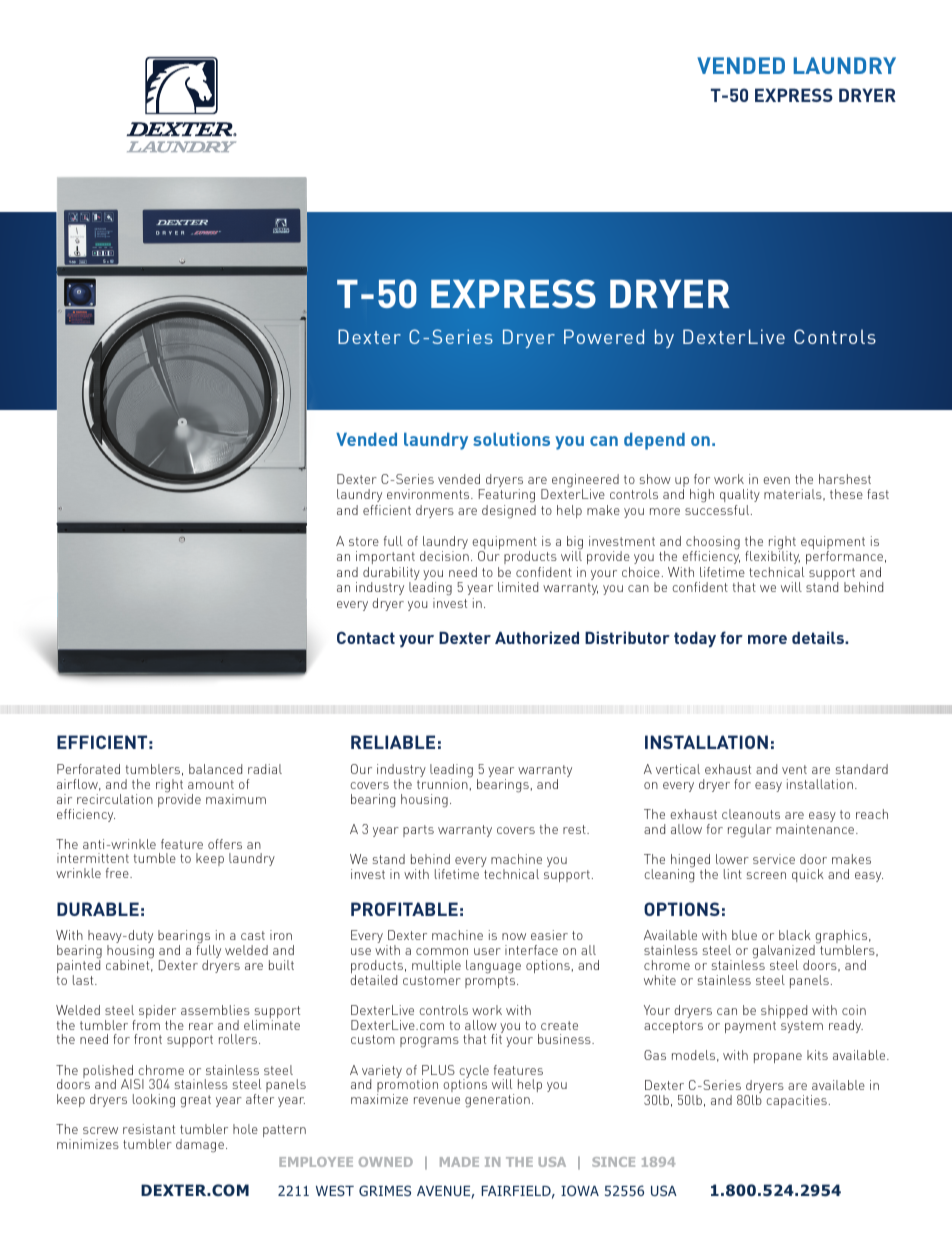  Describe the element at coordinates (766, 875) in the image. I see `screen` at that location.
